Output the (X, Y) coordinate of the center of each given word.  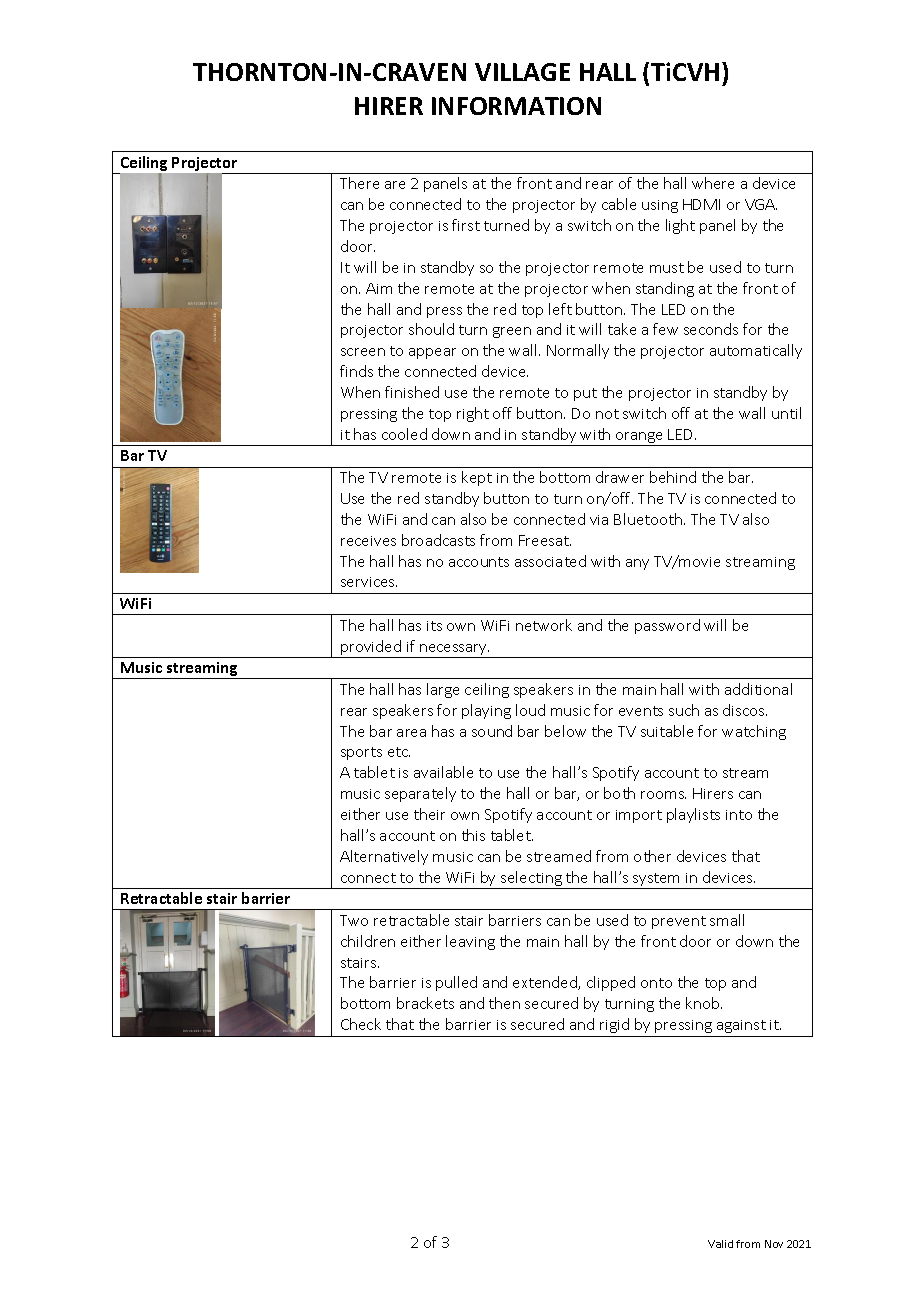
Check (361, 1024)
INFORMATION (516, 106)
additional (758, 689)
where (713, 183)
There (359, 183)
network (544, 625)
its (434, 626)
